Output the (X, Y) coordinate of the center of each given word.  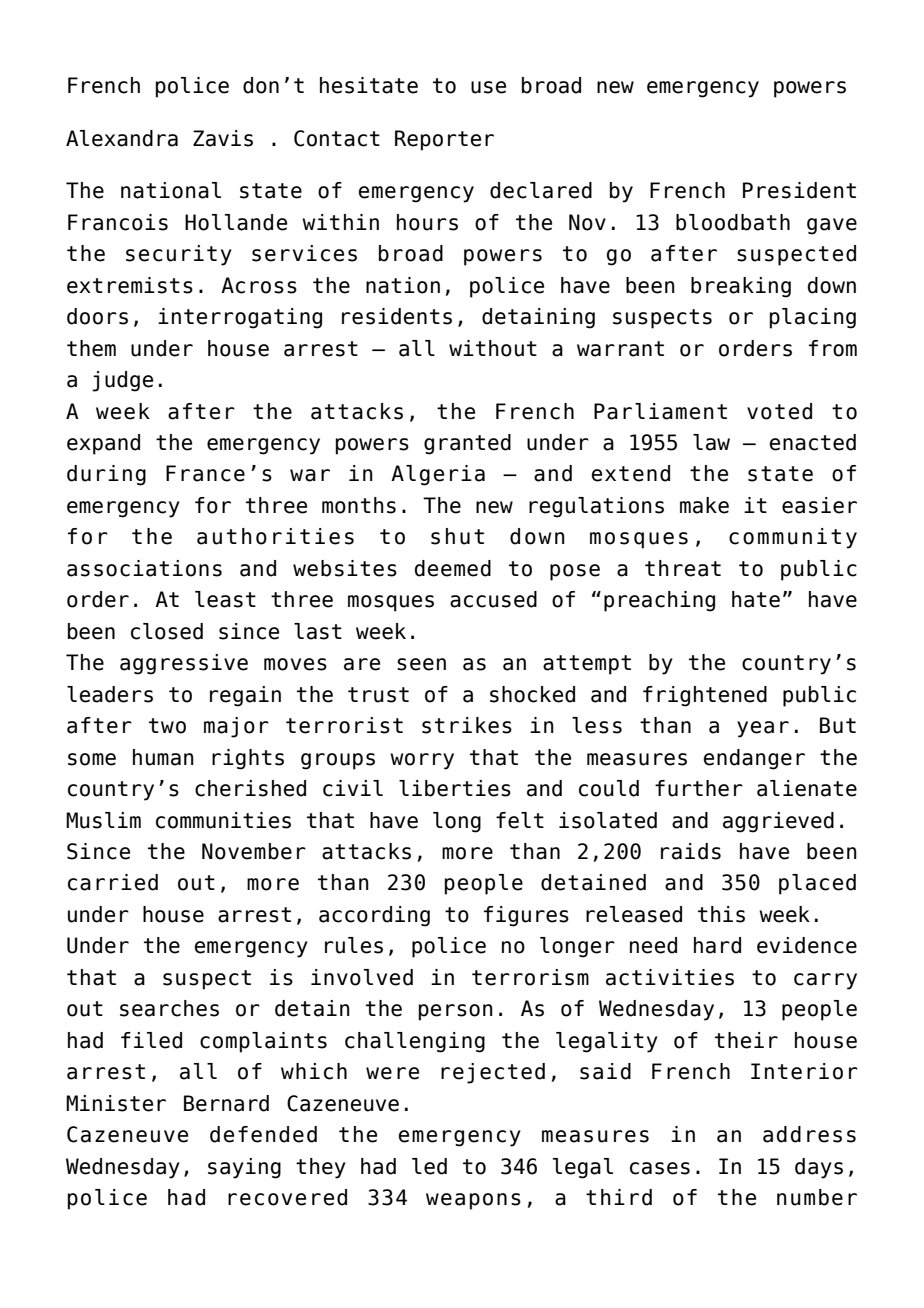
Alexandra (122, 138)
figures (526, 916)
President (799, 190)
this (721, 914)
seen (421, 664)
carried (113, 882)
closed (167, 631)
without (493, 348)
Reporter (444, 140)
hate (756, 599)
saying (244, 1168)
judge (122, 381)
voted (779, 411)
